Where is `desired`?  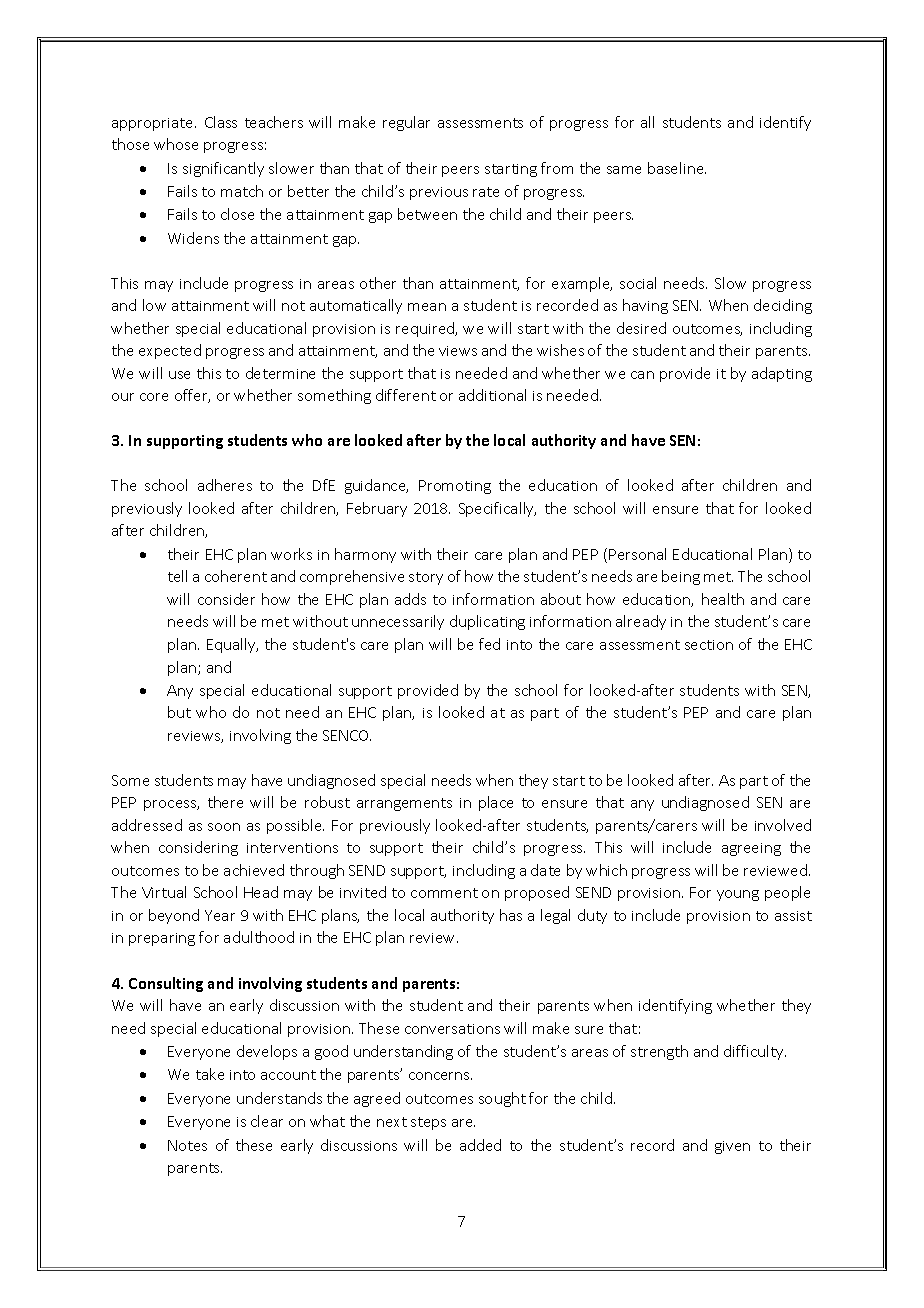
desired is located at coordinates (641, 328).
